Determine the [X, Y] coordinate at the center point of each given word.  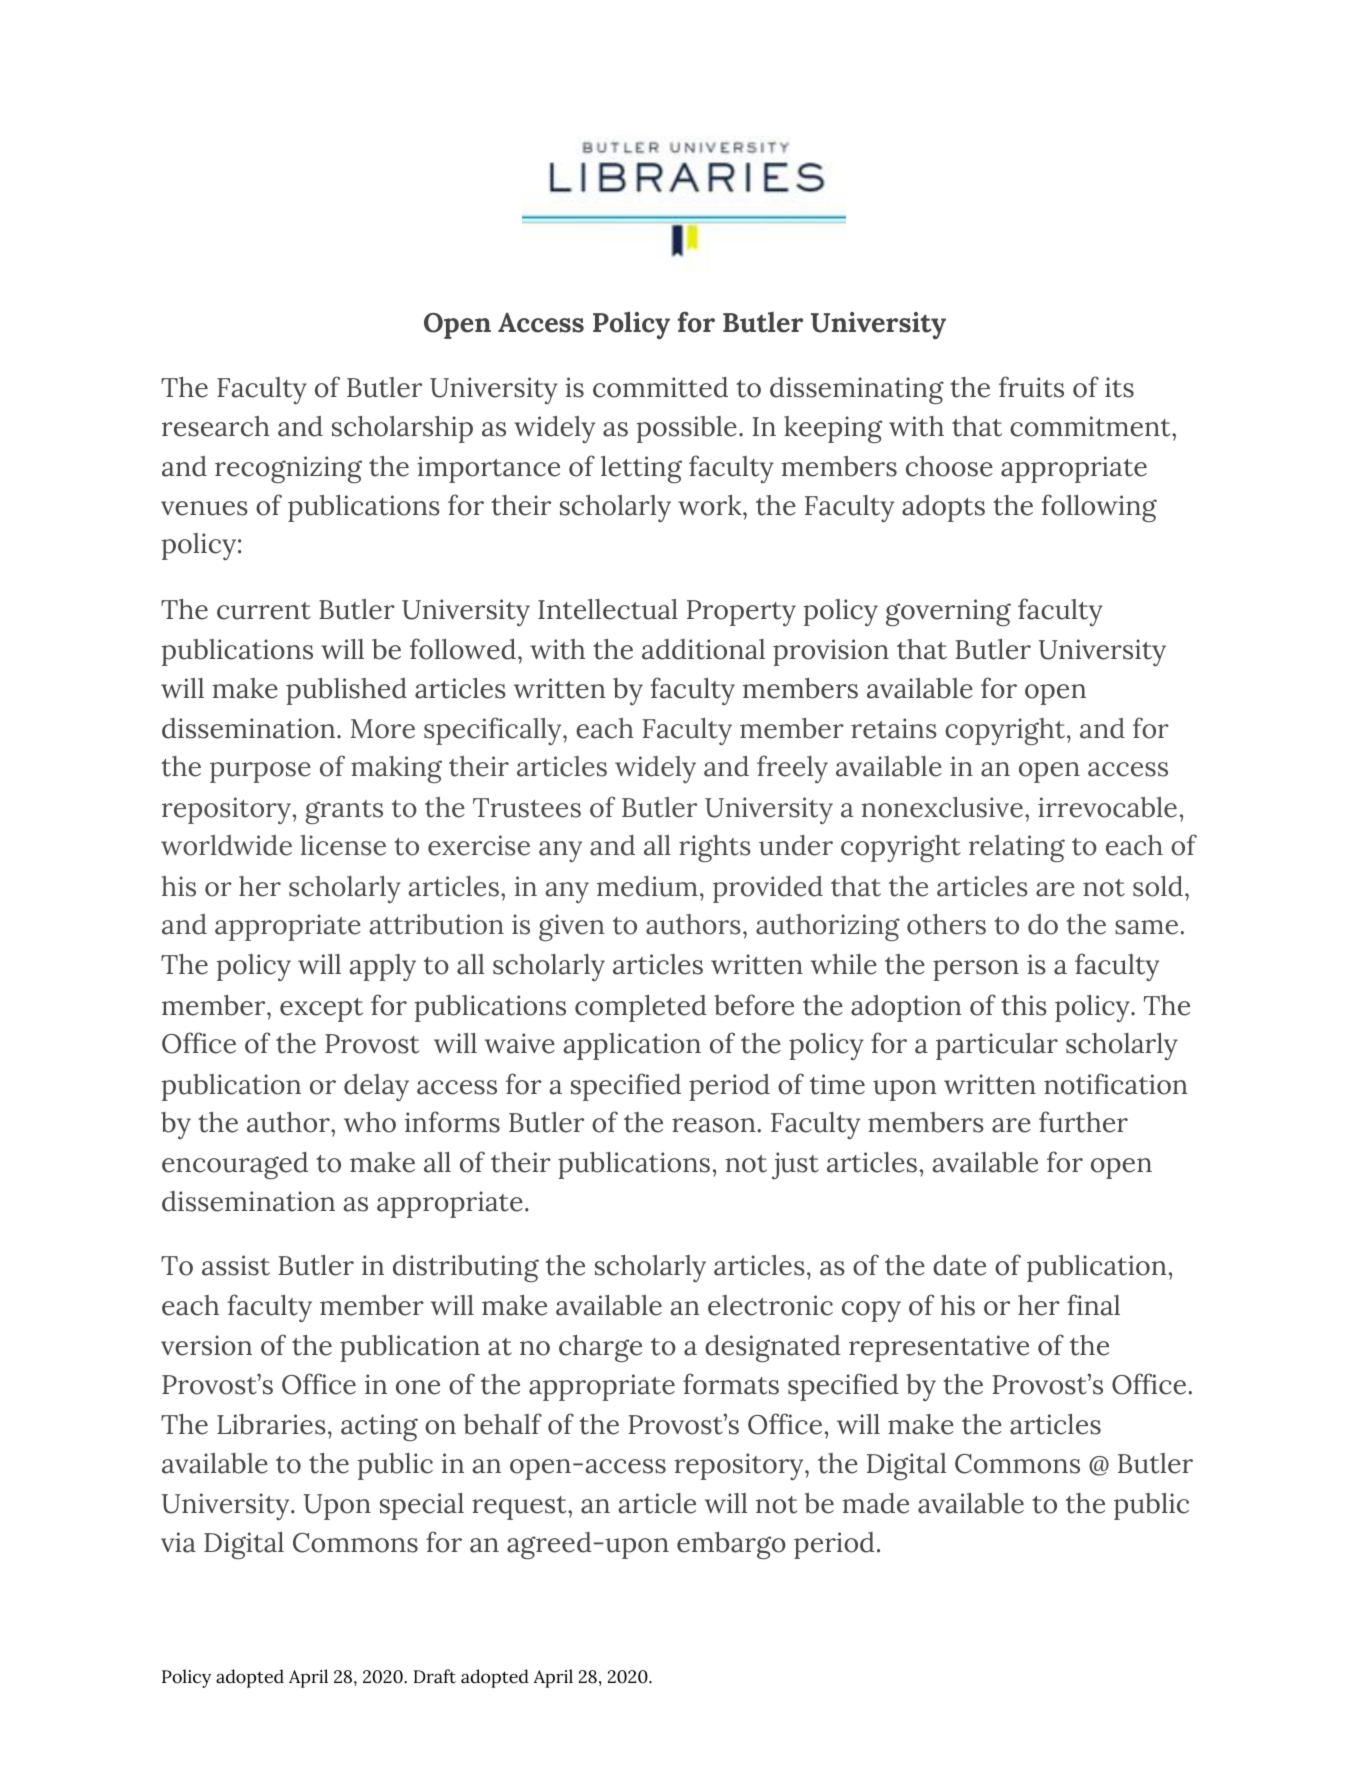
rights [715, 848]
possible [687, 429]
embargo [731, 1545]
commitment [1091, 426]
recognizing [288, 469]
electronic [770, 1305]
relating [1017, 848]
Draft [435, 1676]
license [343, 845]
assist [236, 1265]
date [959, 1265]
